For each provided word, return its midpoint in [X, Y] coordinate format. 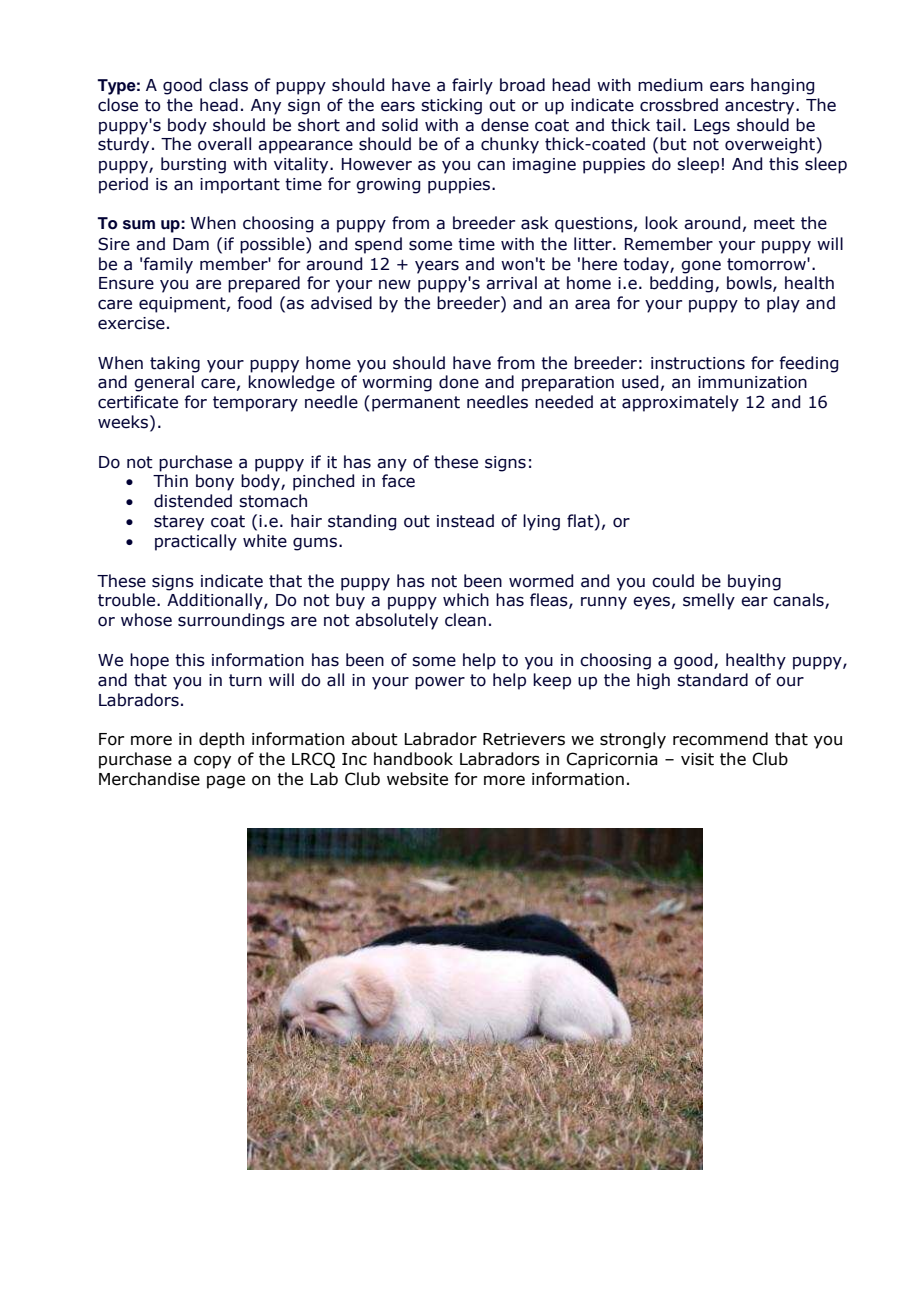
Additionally [216, 601]
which [466, 600]
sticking [451, 106]
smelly [709, 601]
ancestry [761, 107]
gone [701, 267]
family [168, 265]
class [228, 85]
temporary [255, 404]
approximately [680, 403]
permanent [416, 404]
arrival [511, 283]
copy [212, 762]
